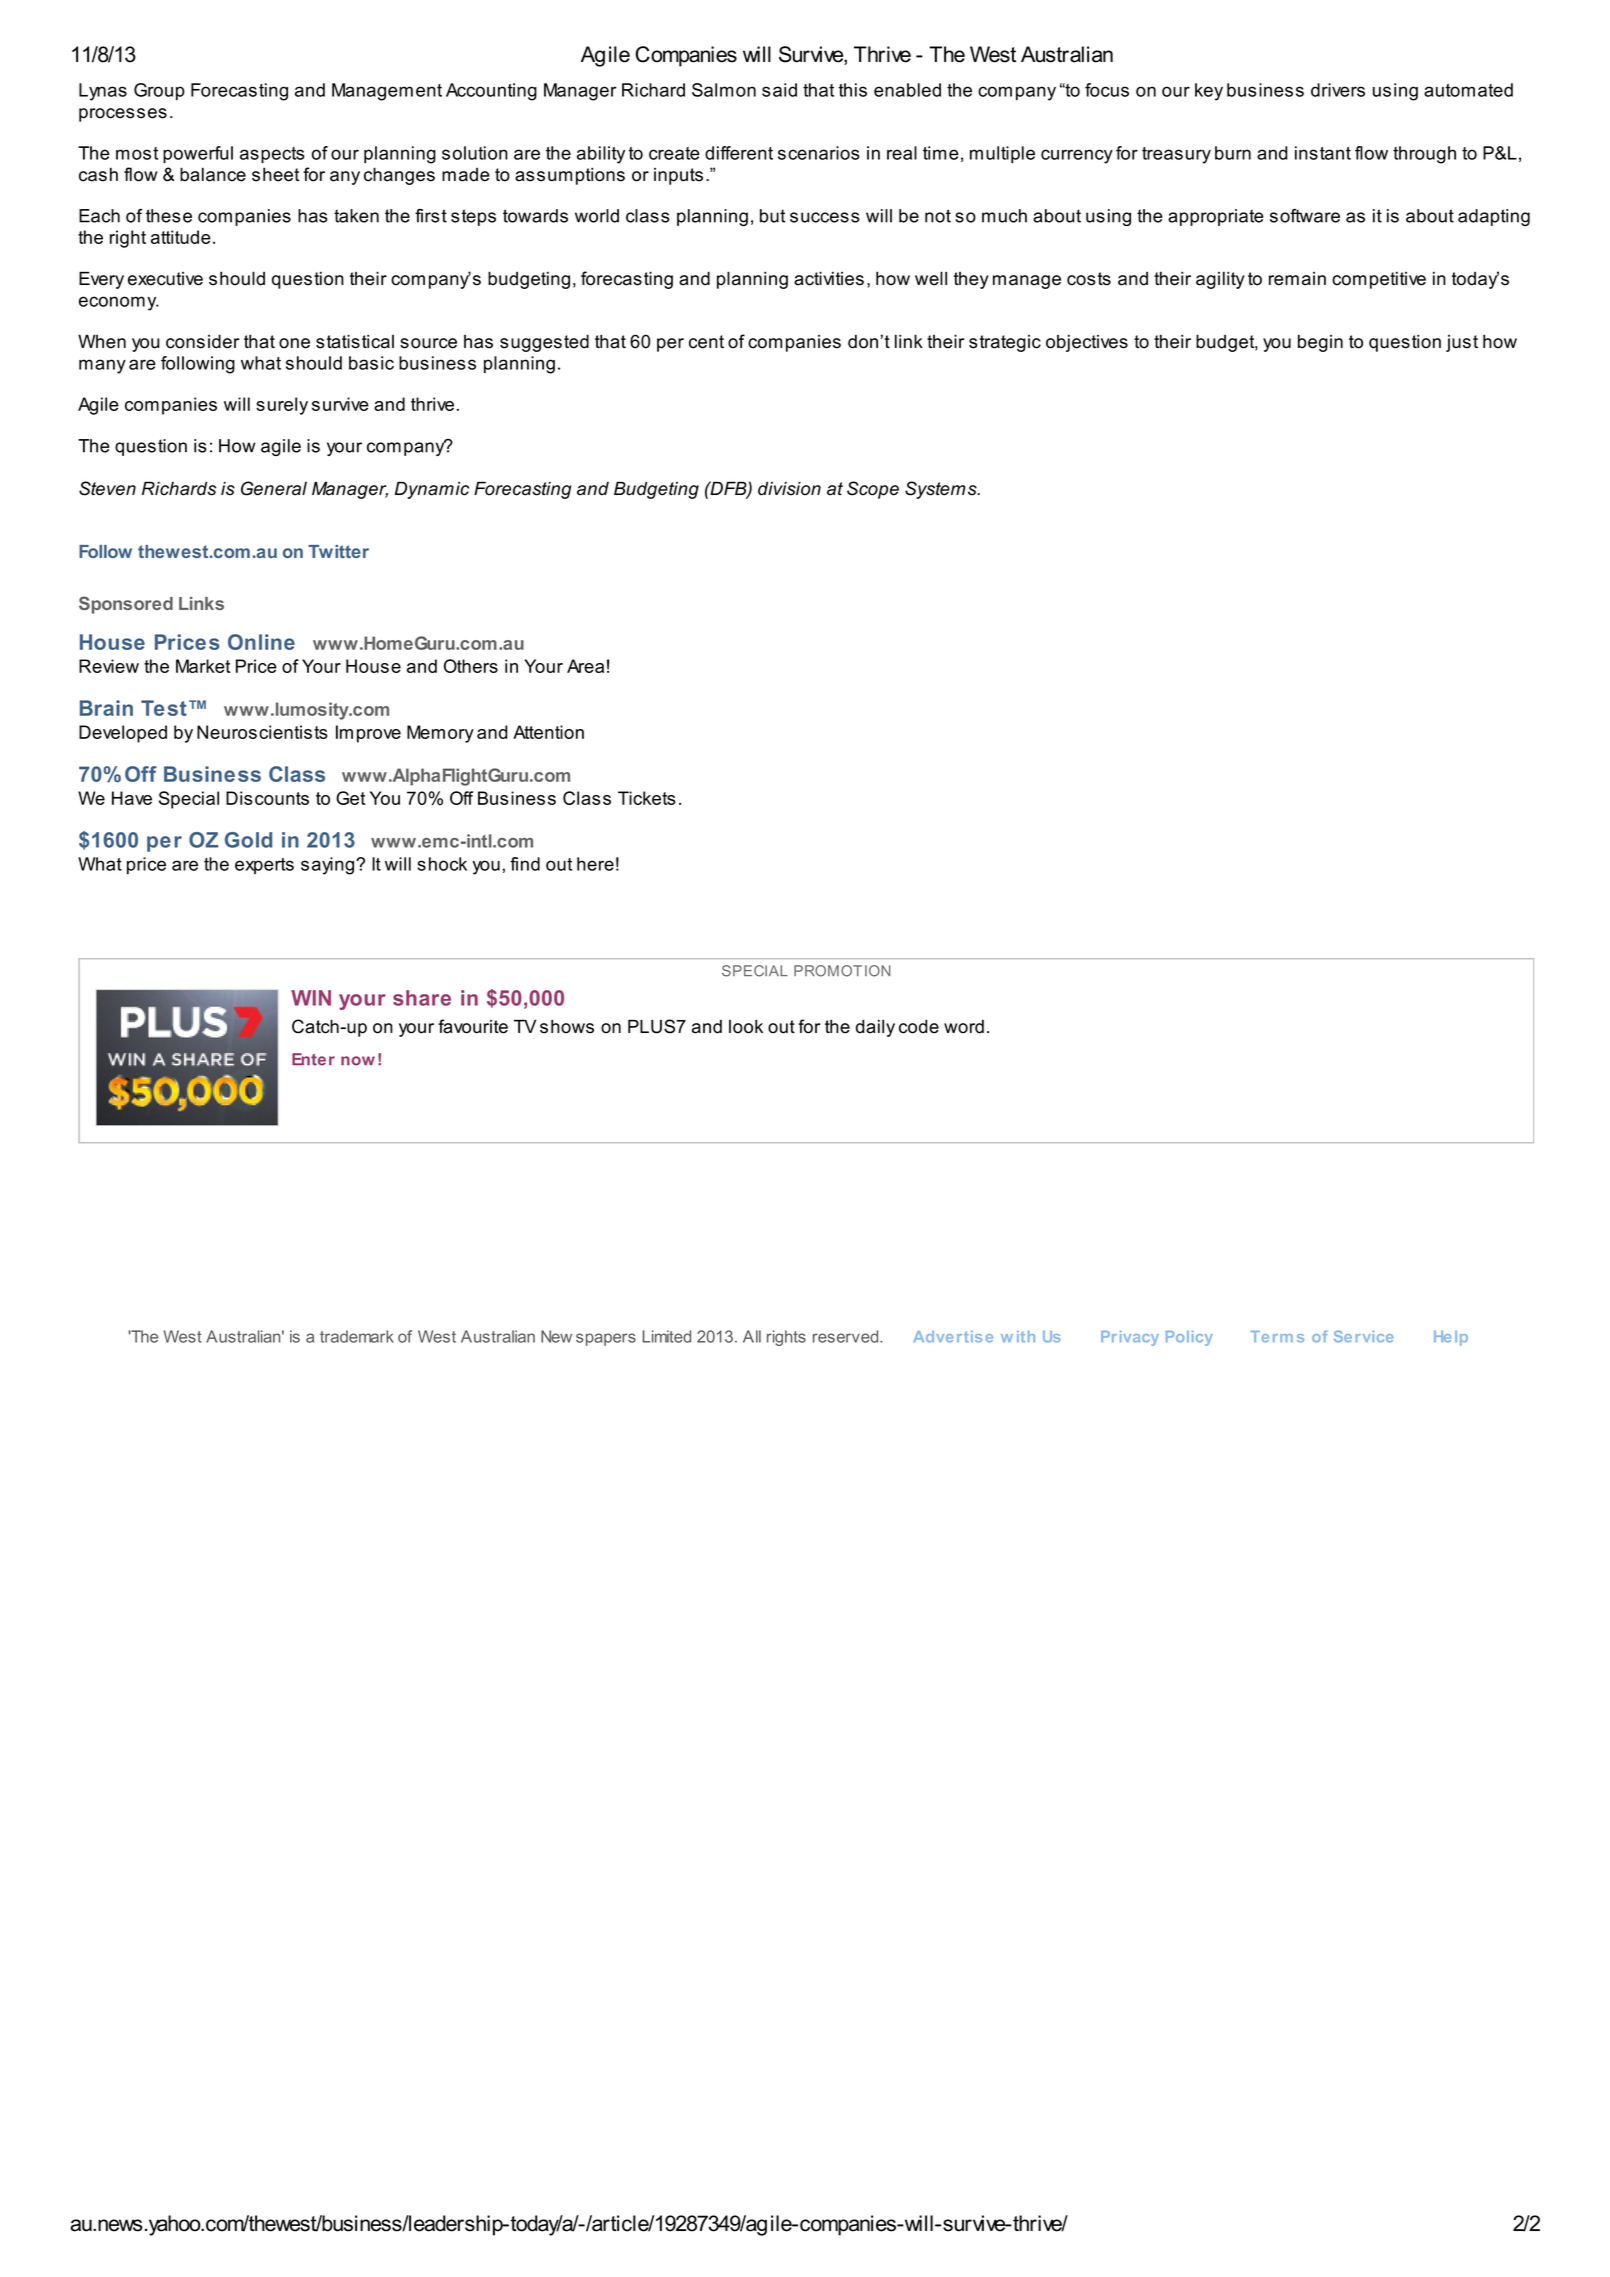  Describe the element at coordinates (964, 1027) in the screenshot. I see `word` at that location.
